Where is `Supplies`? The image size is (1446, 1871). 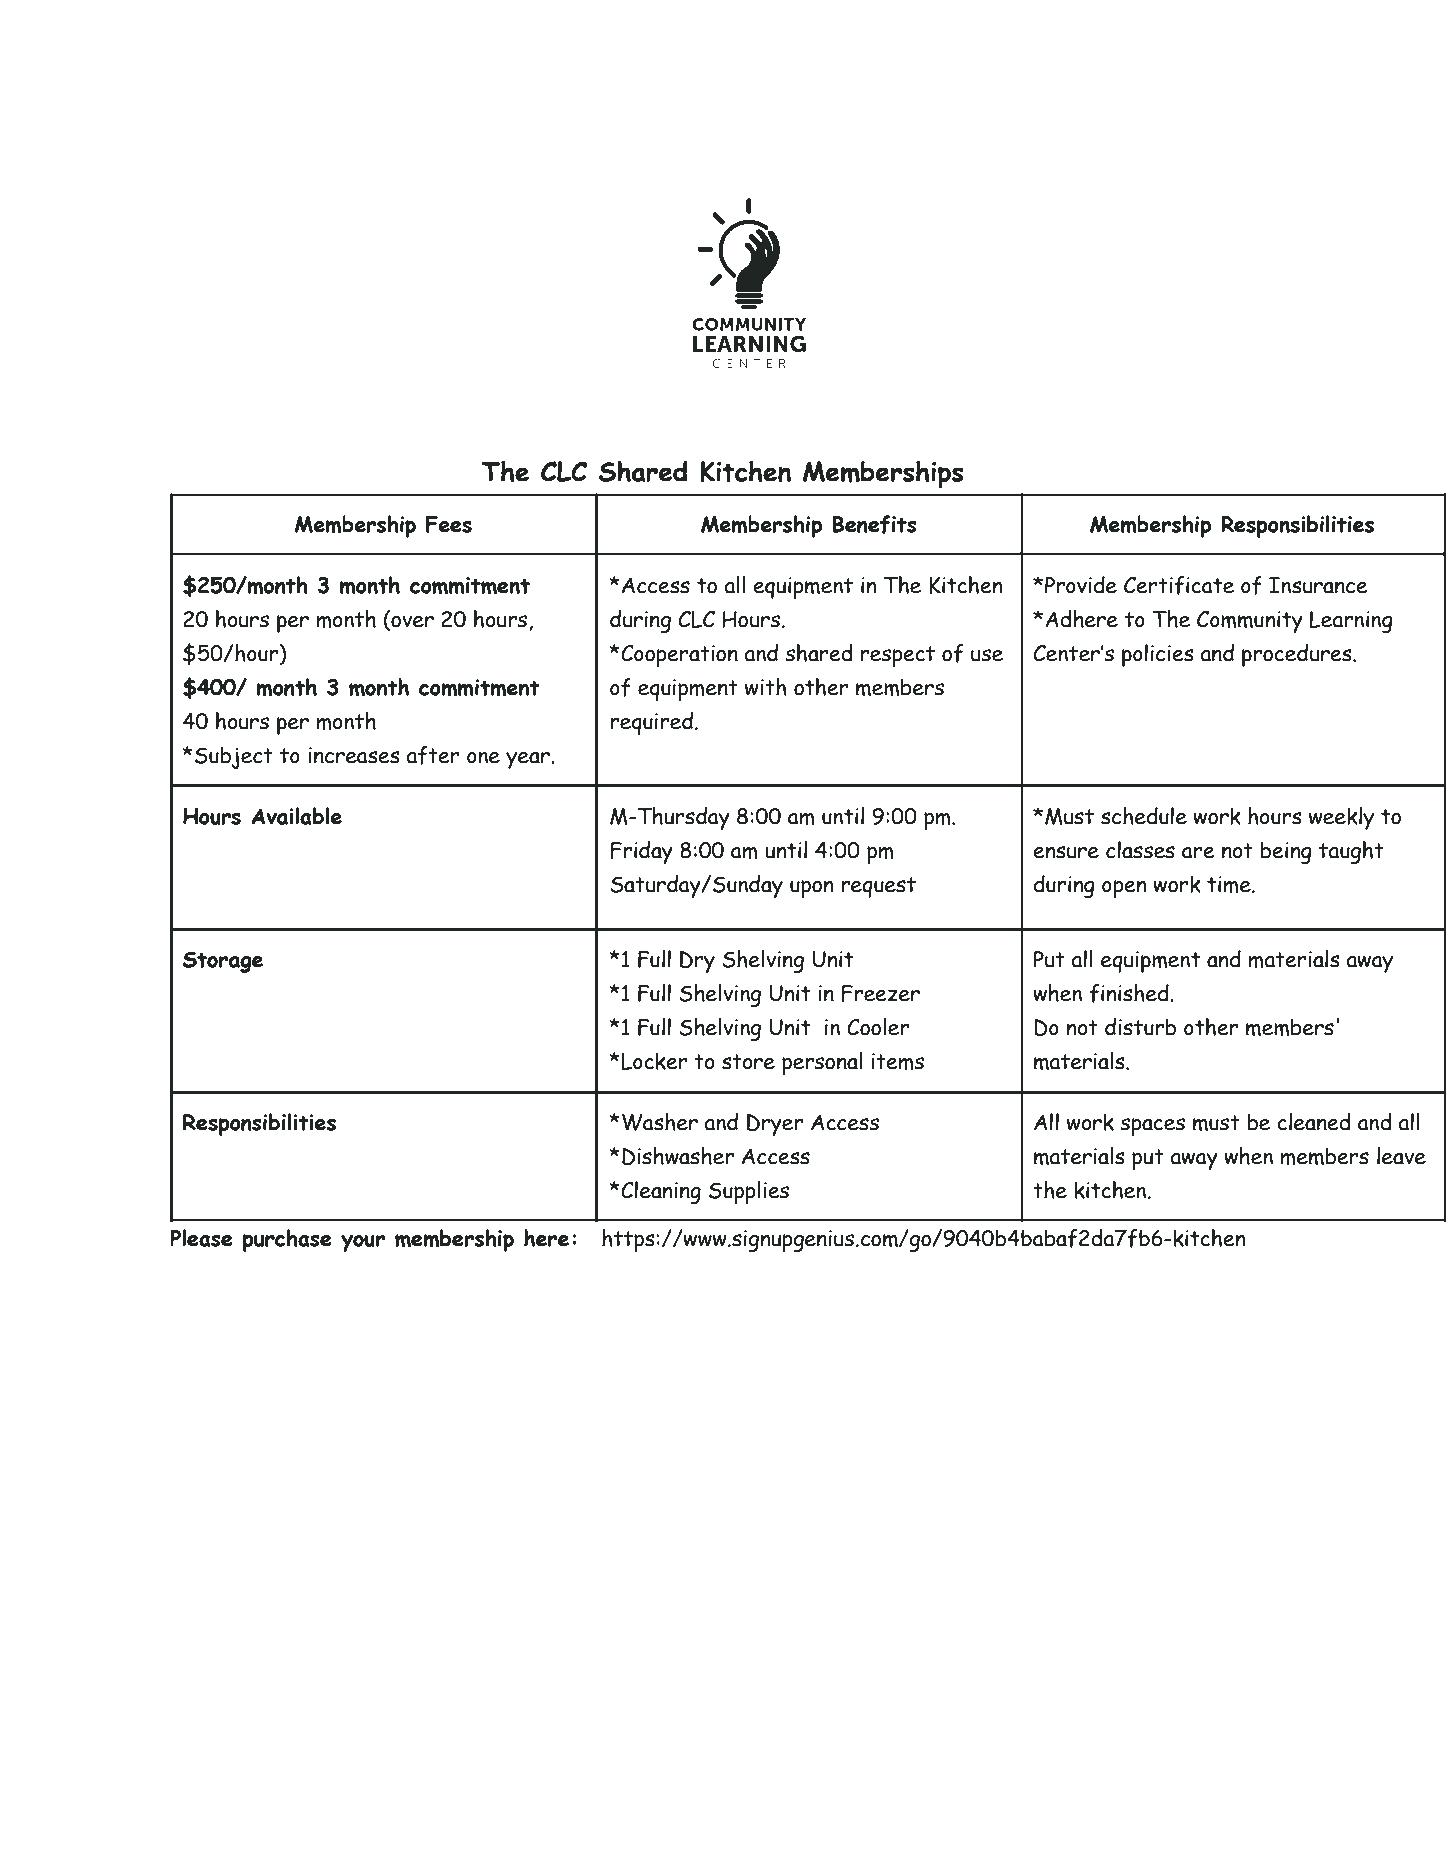 Supplies is located at coordinates (749, 1192).
